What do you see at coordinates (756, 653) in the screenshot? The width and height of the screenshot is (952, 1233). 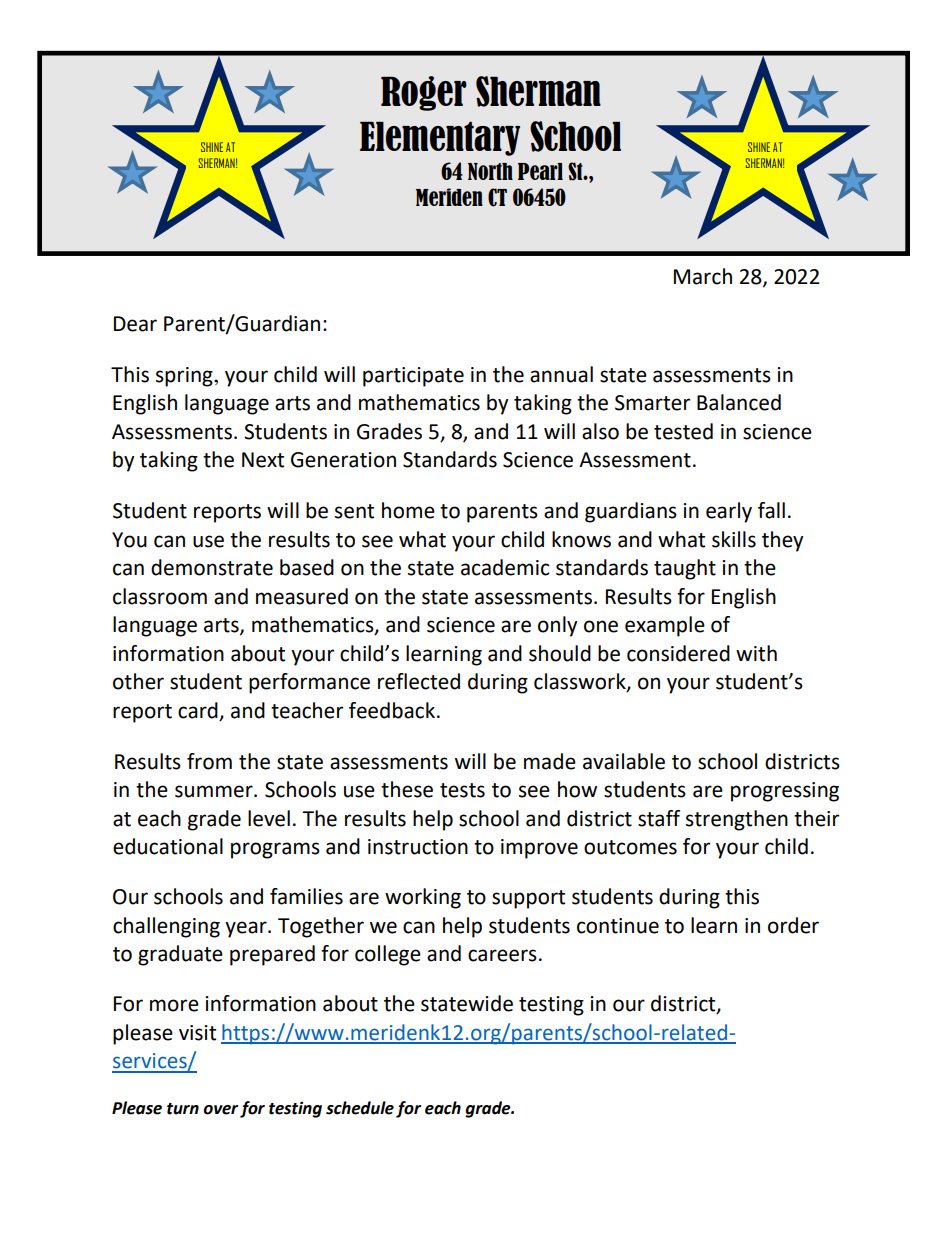 I see `with` at bounding box center [756, 653].
